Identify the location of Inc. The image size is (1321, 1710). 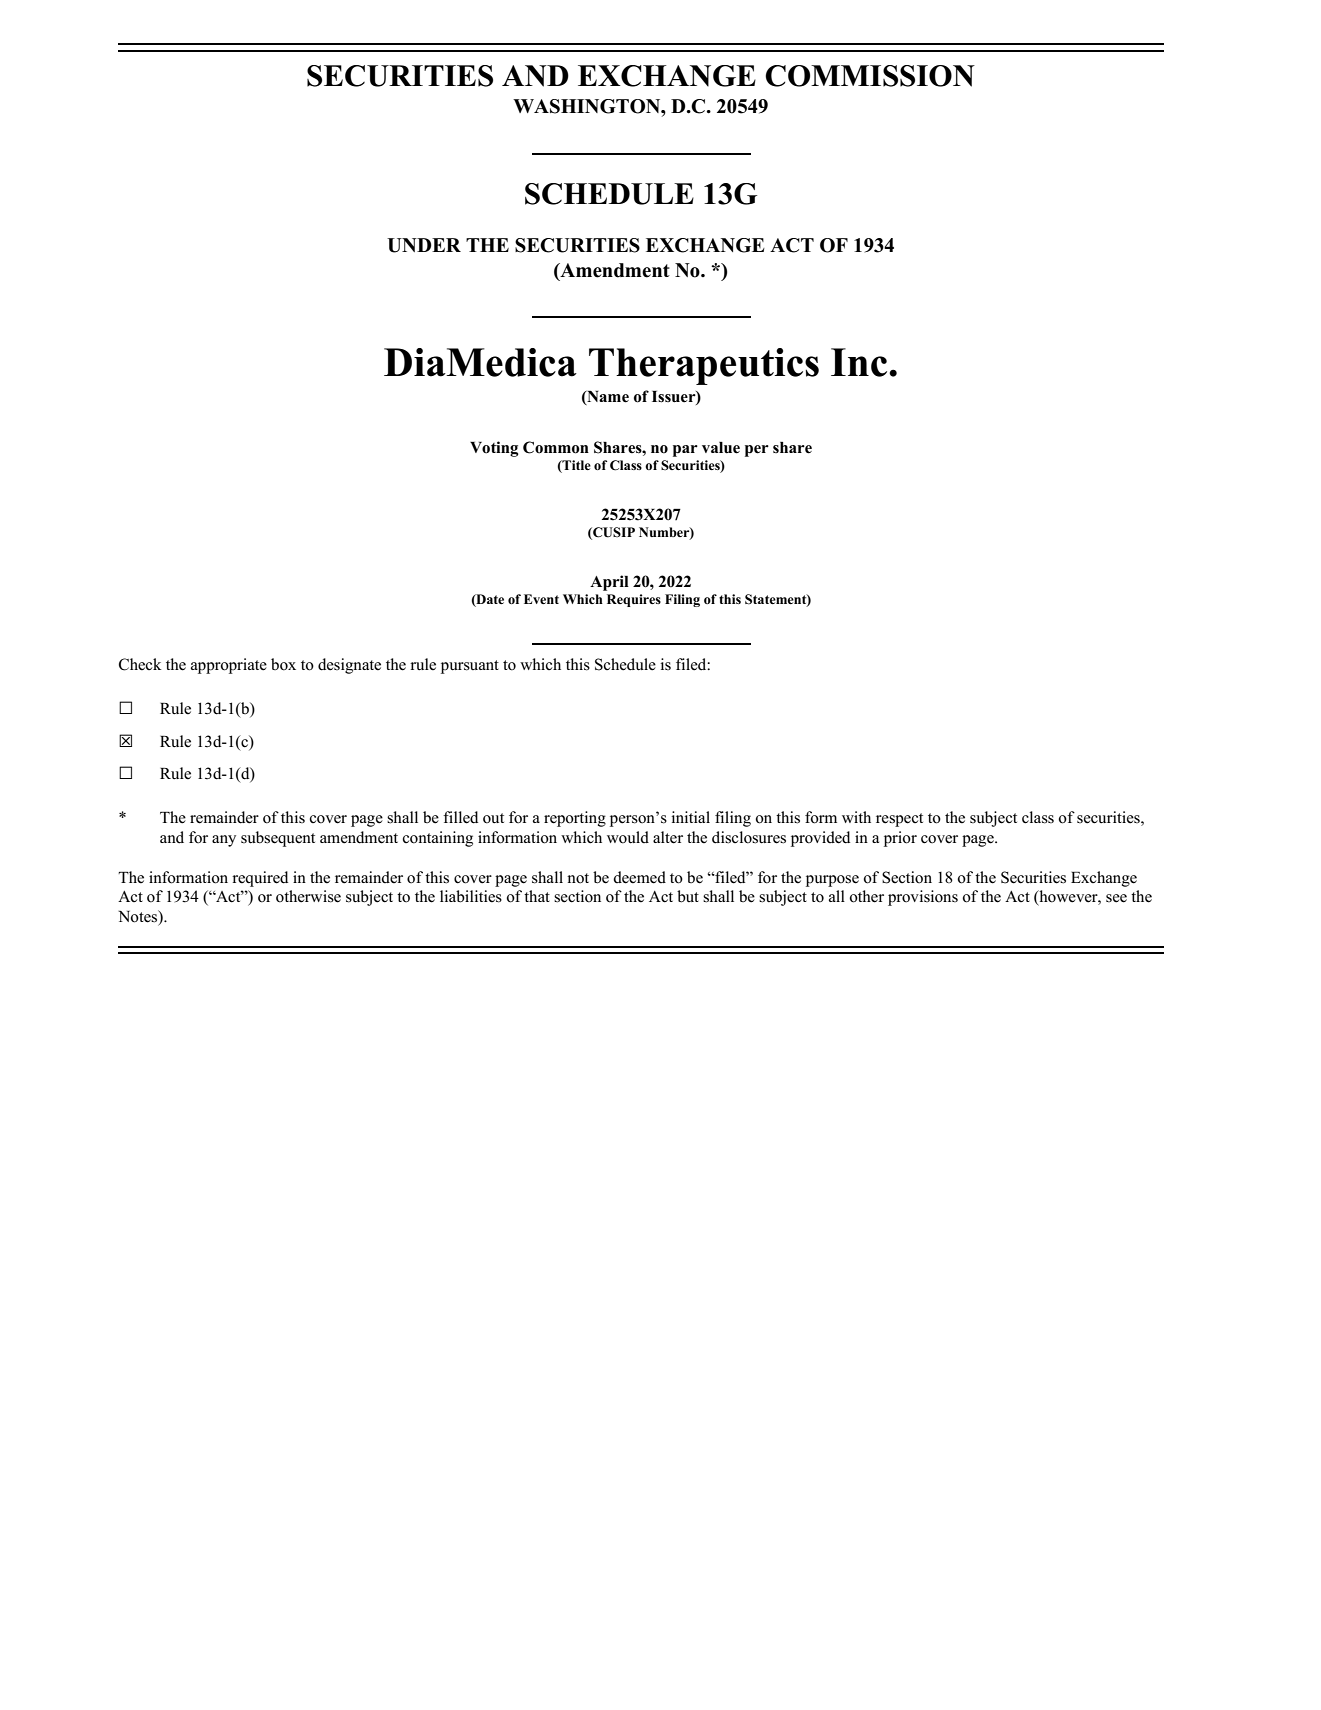
(860, 362).
